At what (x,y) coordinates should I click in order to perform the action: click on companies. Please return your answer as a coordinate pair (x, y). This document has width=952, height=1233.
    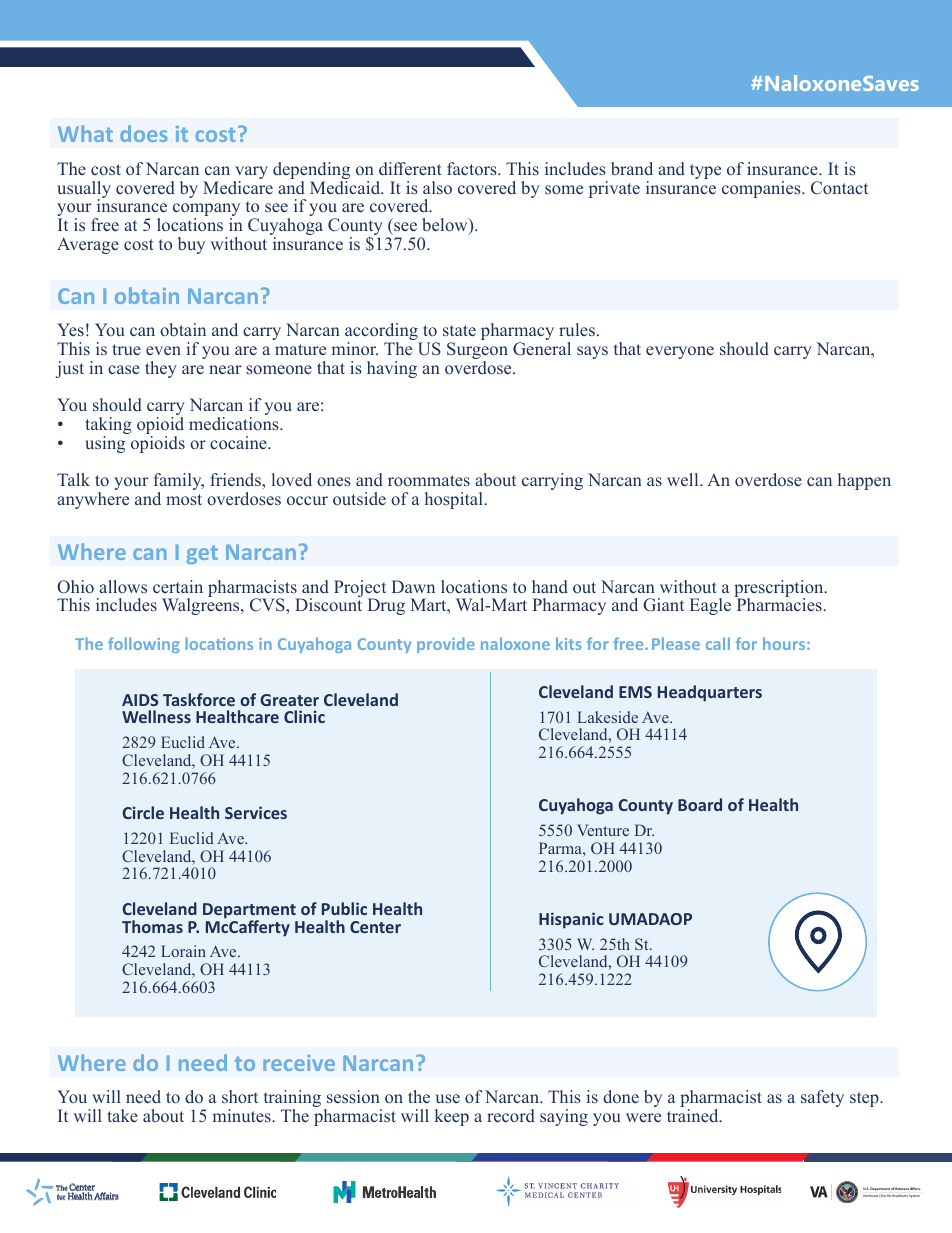
    Looking at the image, I should click on (762, 189).
